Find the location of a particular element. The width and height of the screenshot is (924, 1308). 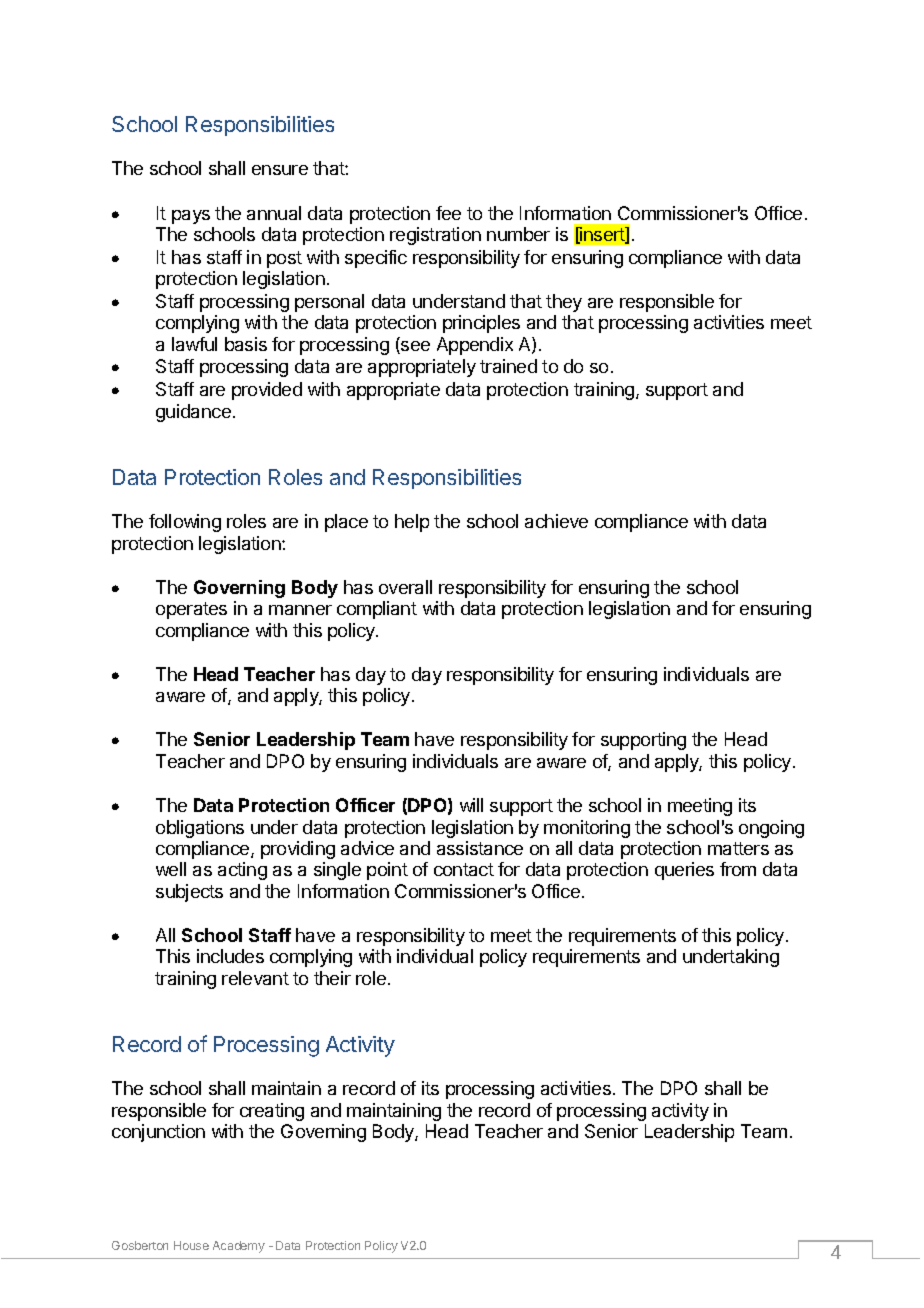

annual is located at coordinates (274, 213).
